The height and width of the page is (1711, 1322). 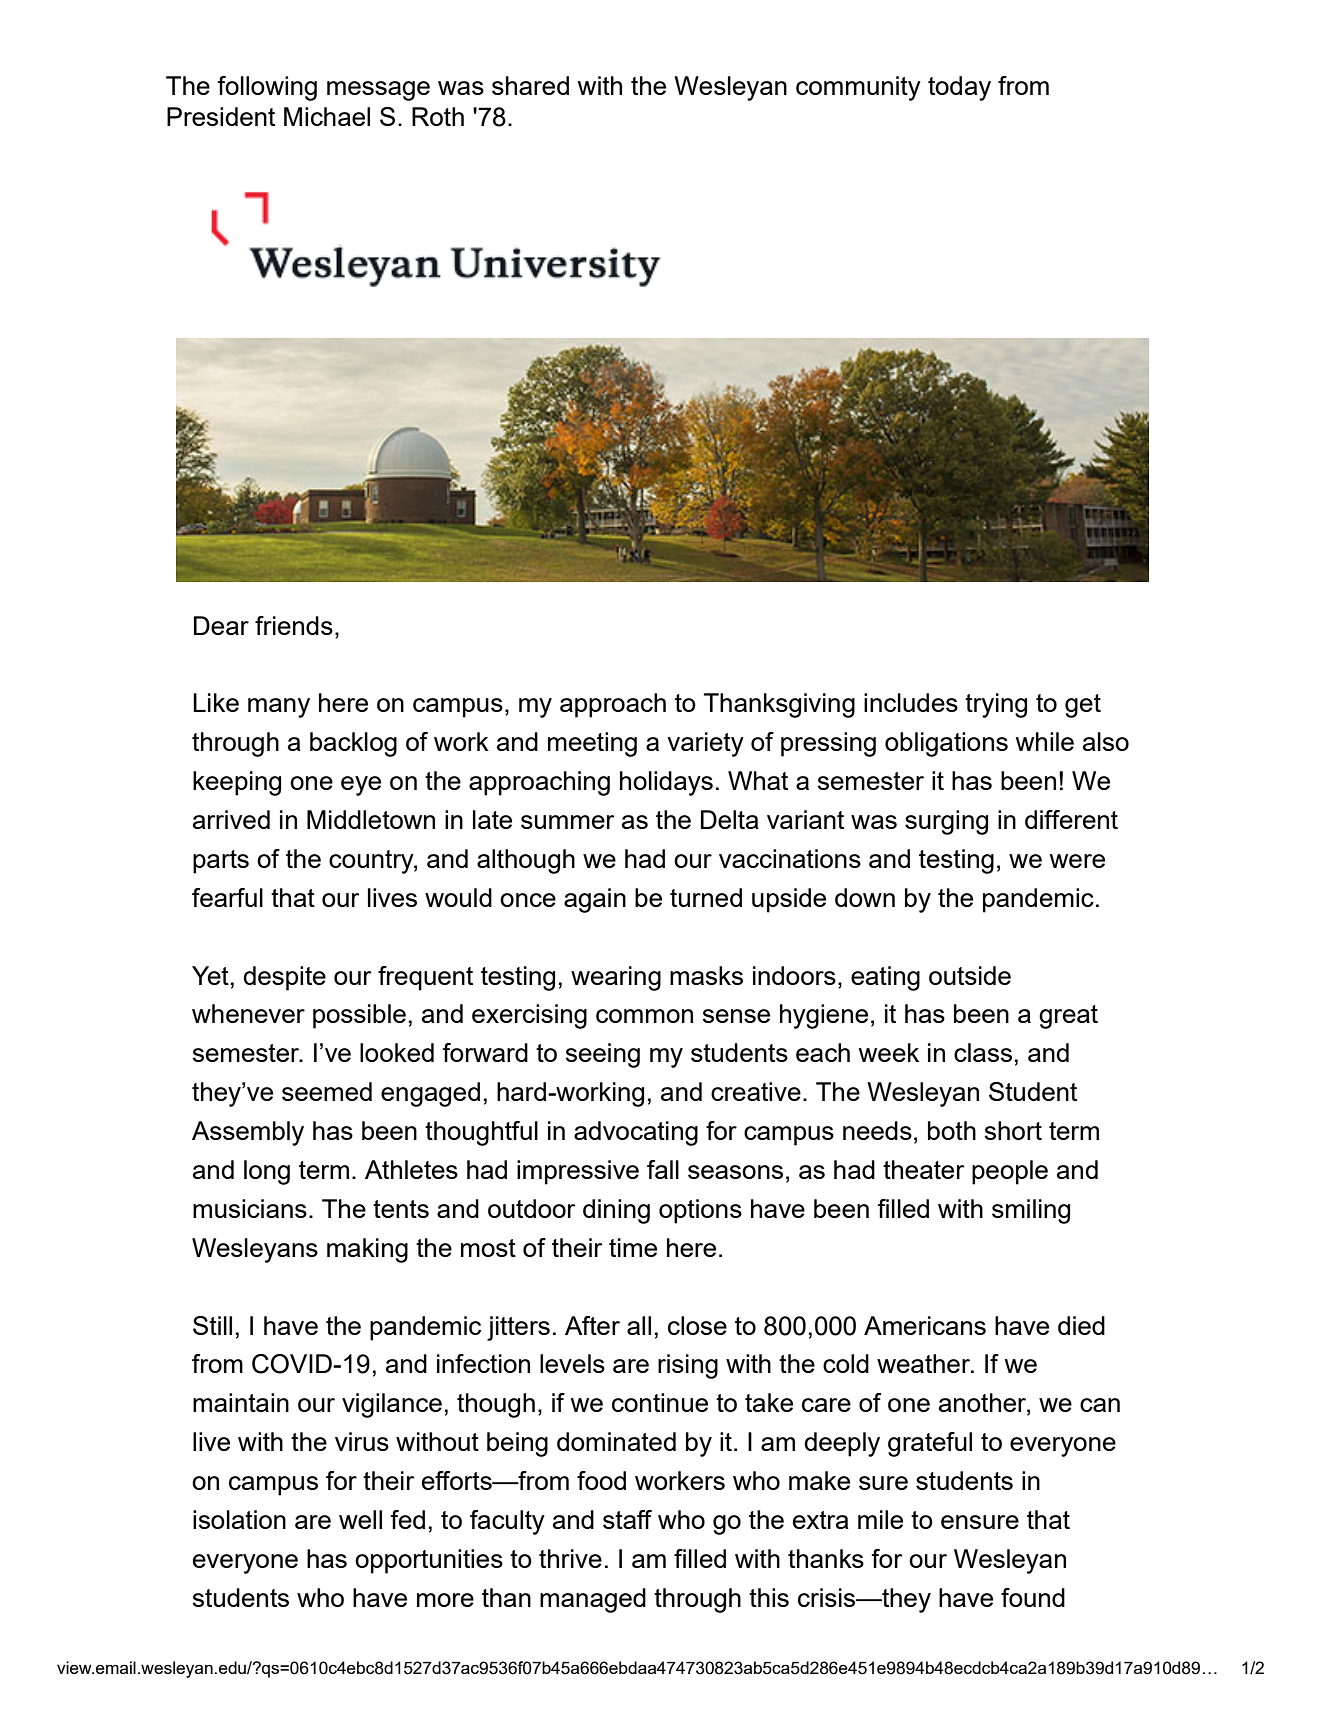 I want to click on class, so click(x=983, y=1052).
